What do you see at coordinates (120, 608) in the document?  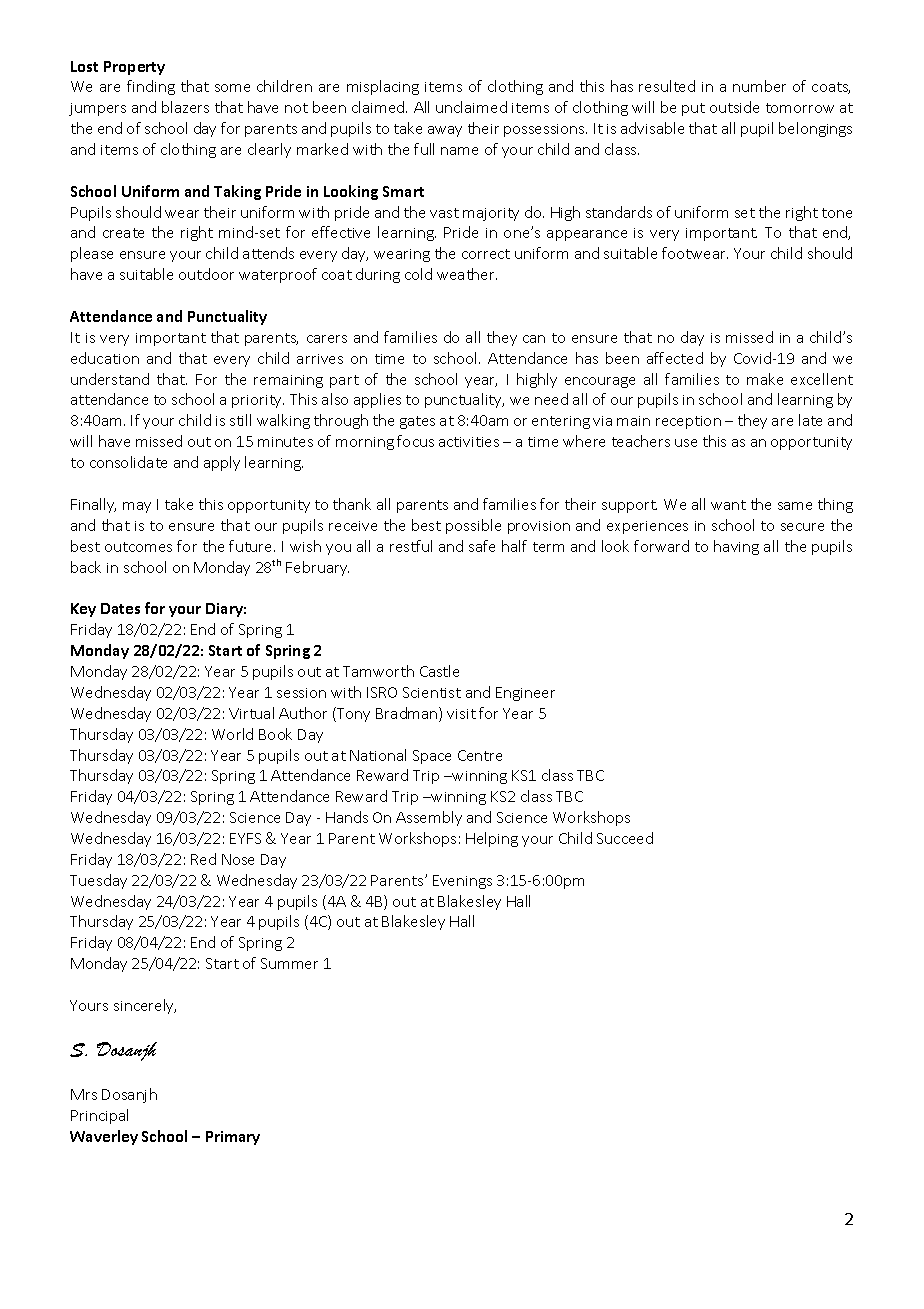 I see `Dates` at bounding box center [120, 608].
